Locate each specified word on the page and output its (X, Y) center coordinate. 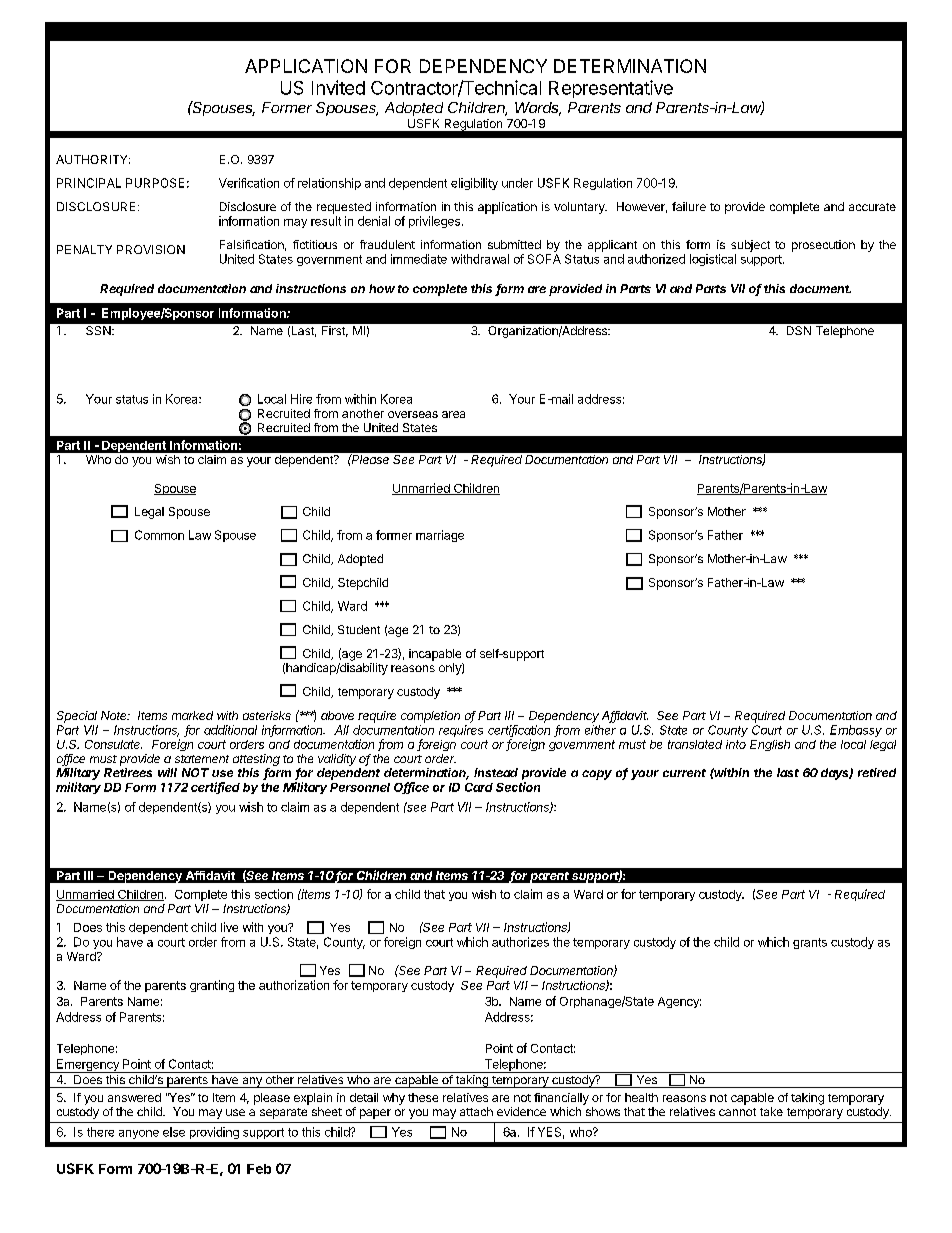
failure (689, 206)
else (174, 1132)
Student (359, 629)
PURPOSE (155, 183)
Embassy (856, 731)
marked (192, 715)
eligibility (474, 184)
